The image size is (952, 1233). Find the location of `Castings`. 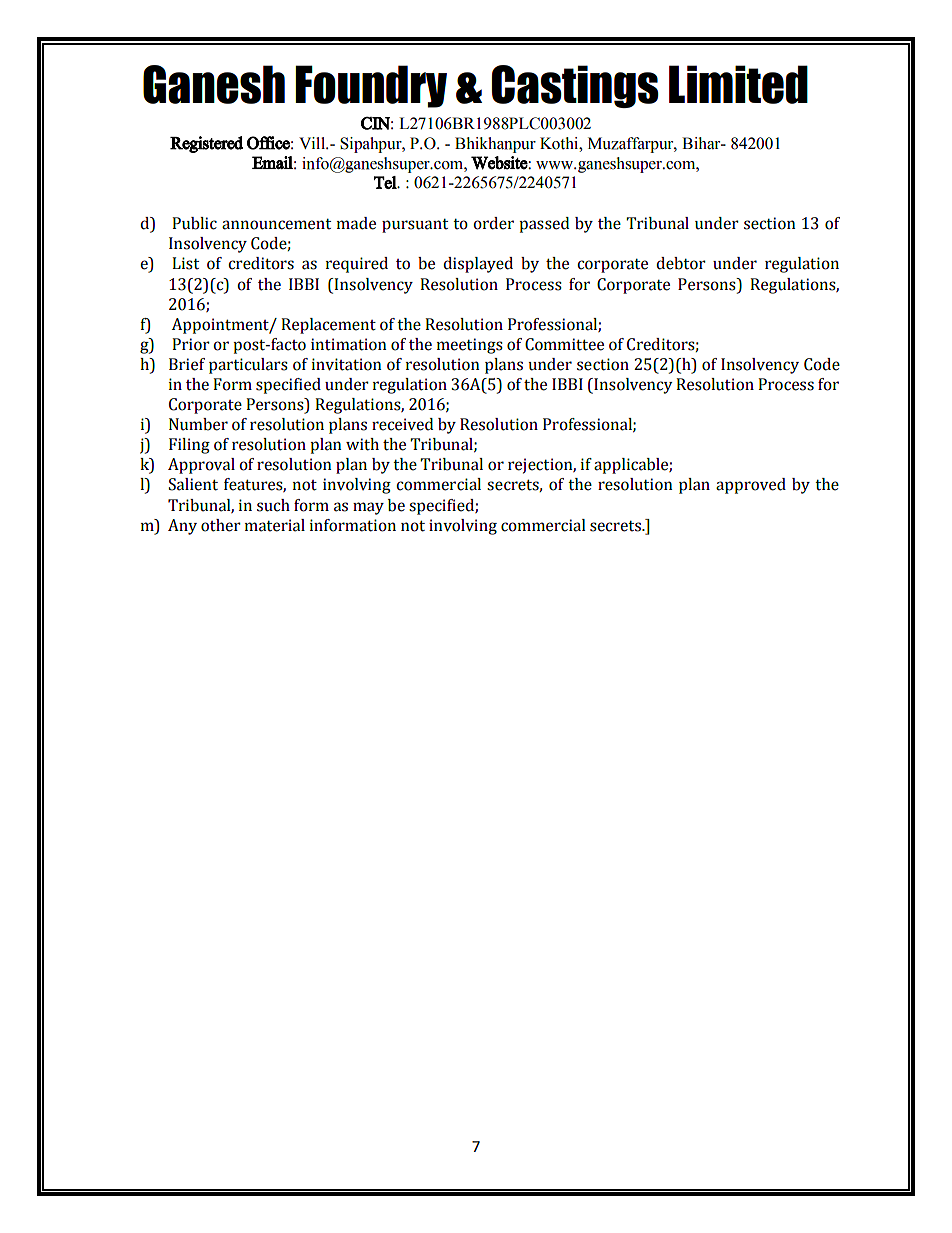

Castings is located at coordinates (575, 86).
